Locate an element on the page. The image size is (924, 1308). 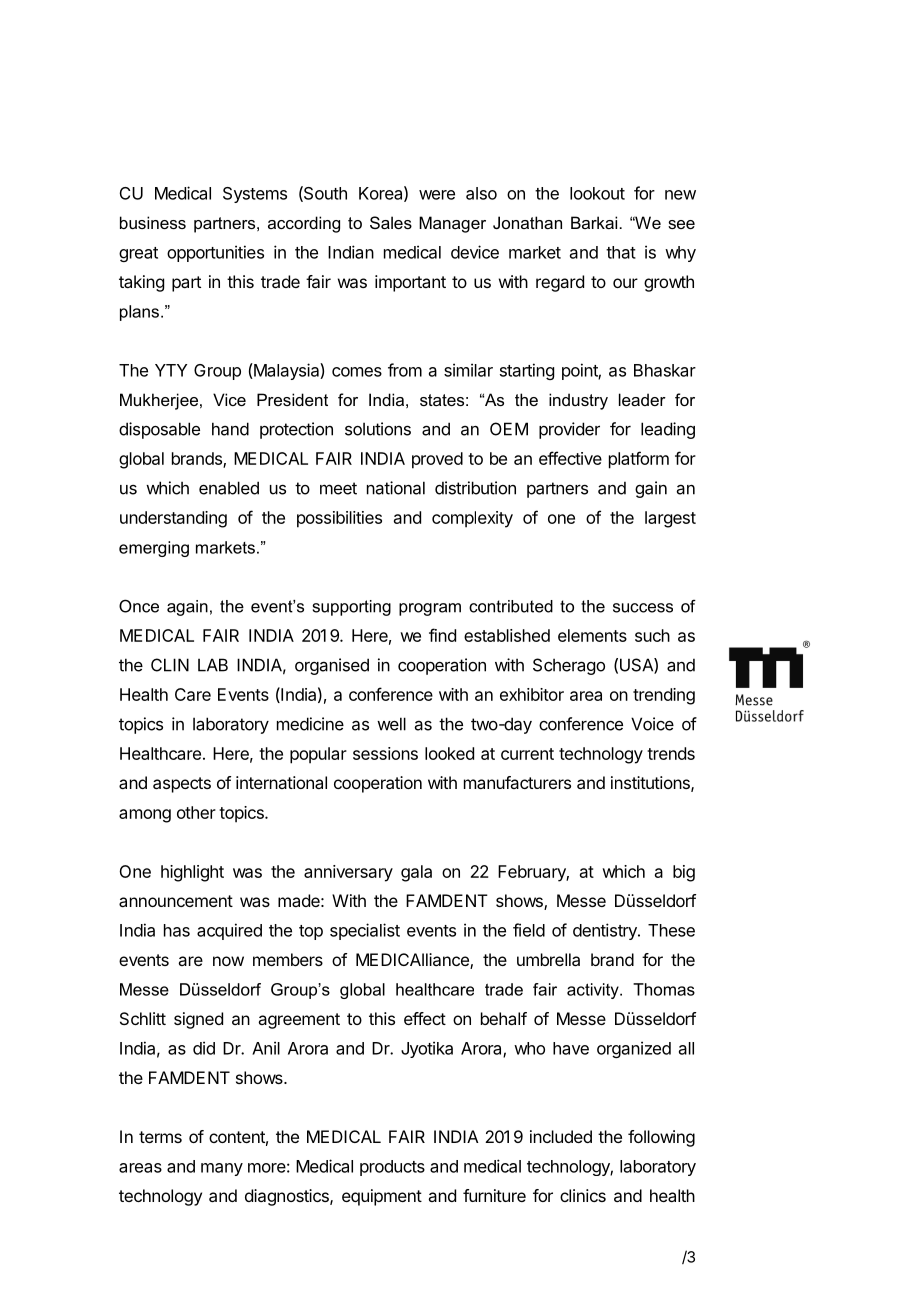
well is located at coordinates (391, 724).
